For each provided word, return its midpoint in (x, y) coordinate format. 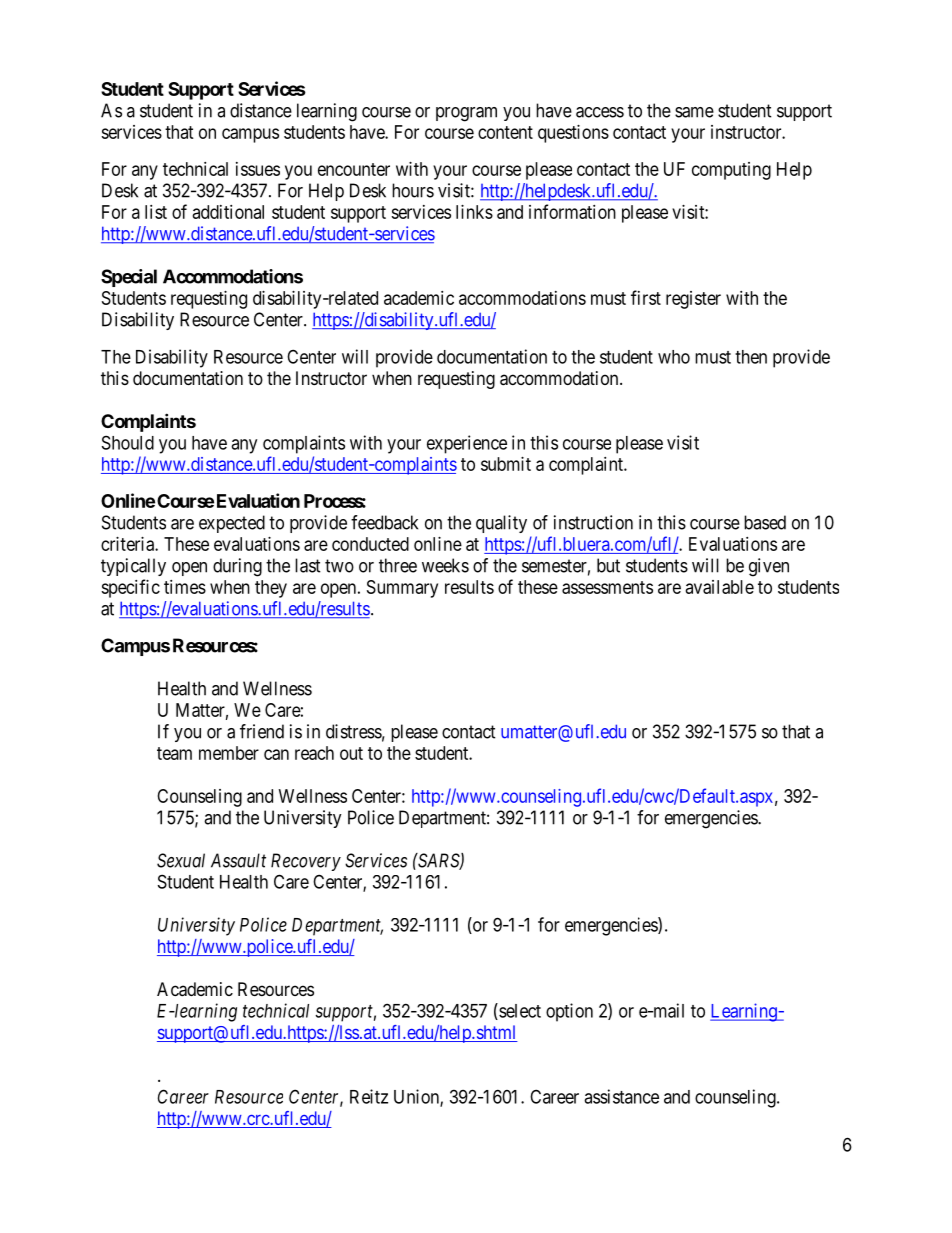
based (765, 522)
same (694, 112)
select (519, 1011)
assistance (621, 1096)
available (720, 587)
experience (467, 444)
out (351, 753)
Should (128, 442)
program (466, 114)
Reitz (369, 1096)
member (229, 753)
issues (258, 169)
